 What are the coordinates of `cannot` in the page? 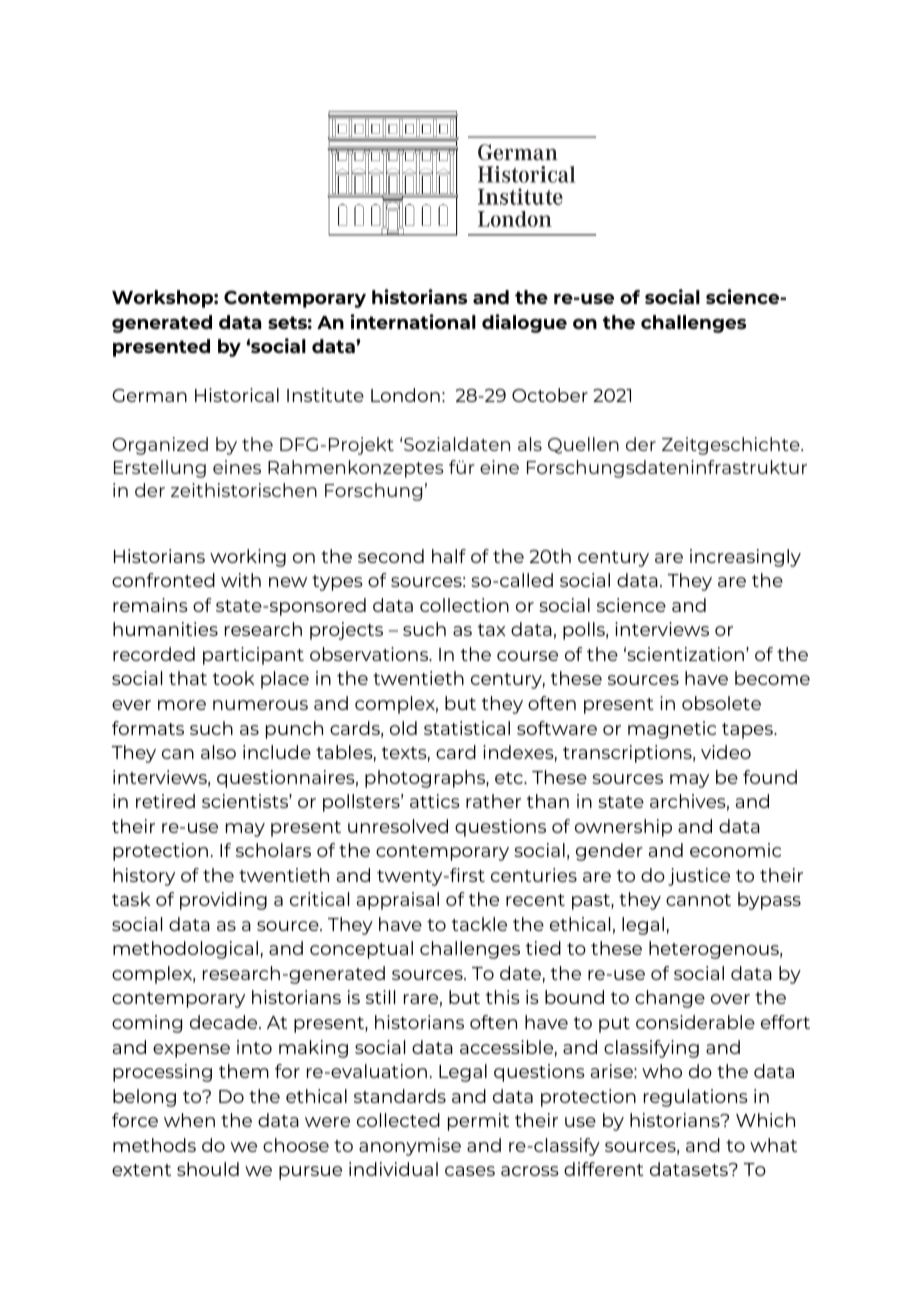 It's located at (698, 900).
